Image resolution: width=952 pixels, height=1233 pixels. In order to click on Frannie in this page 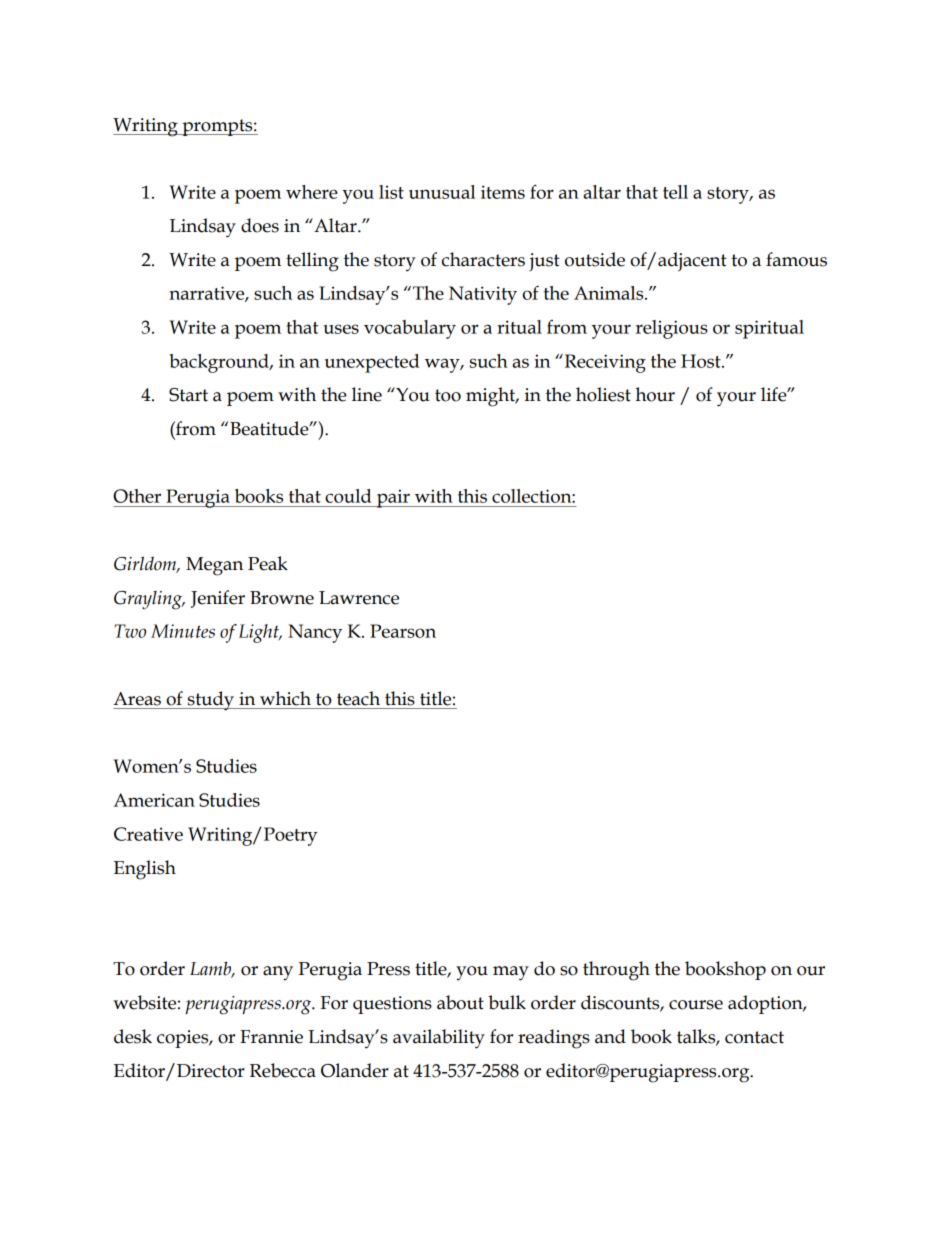, I will do `click(271, 1037)`.
